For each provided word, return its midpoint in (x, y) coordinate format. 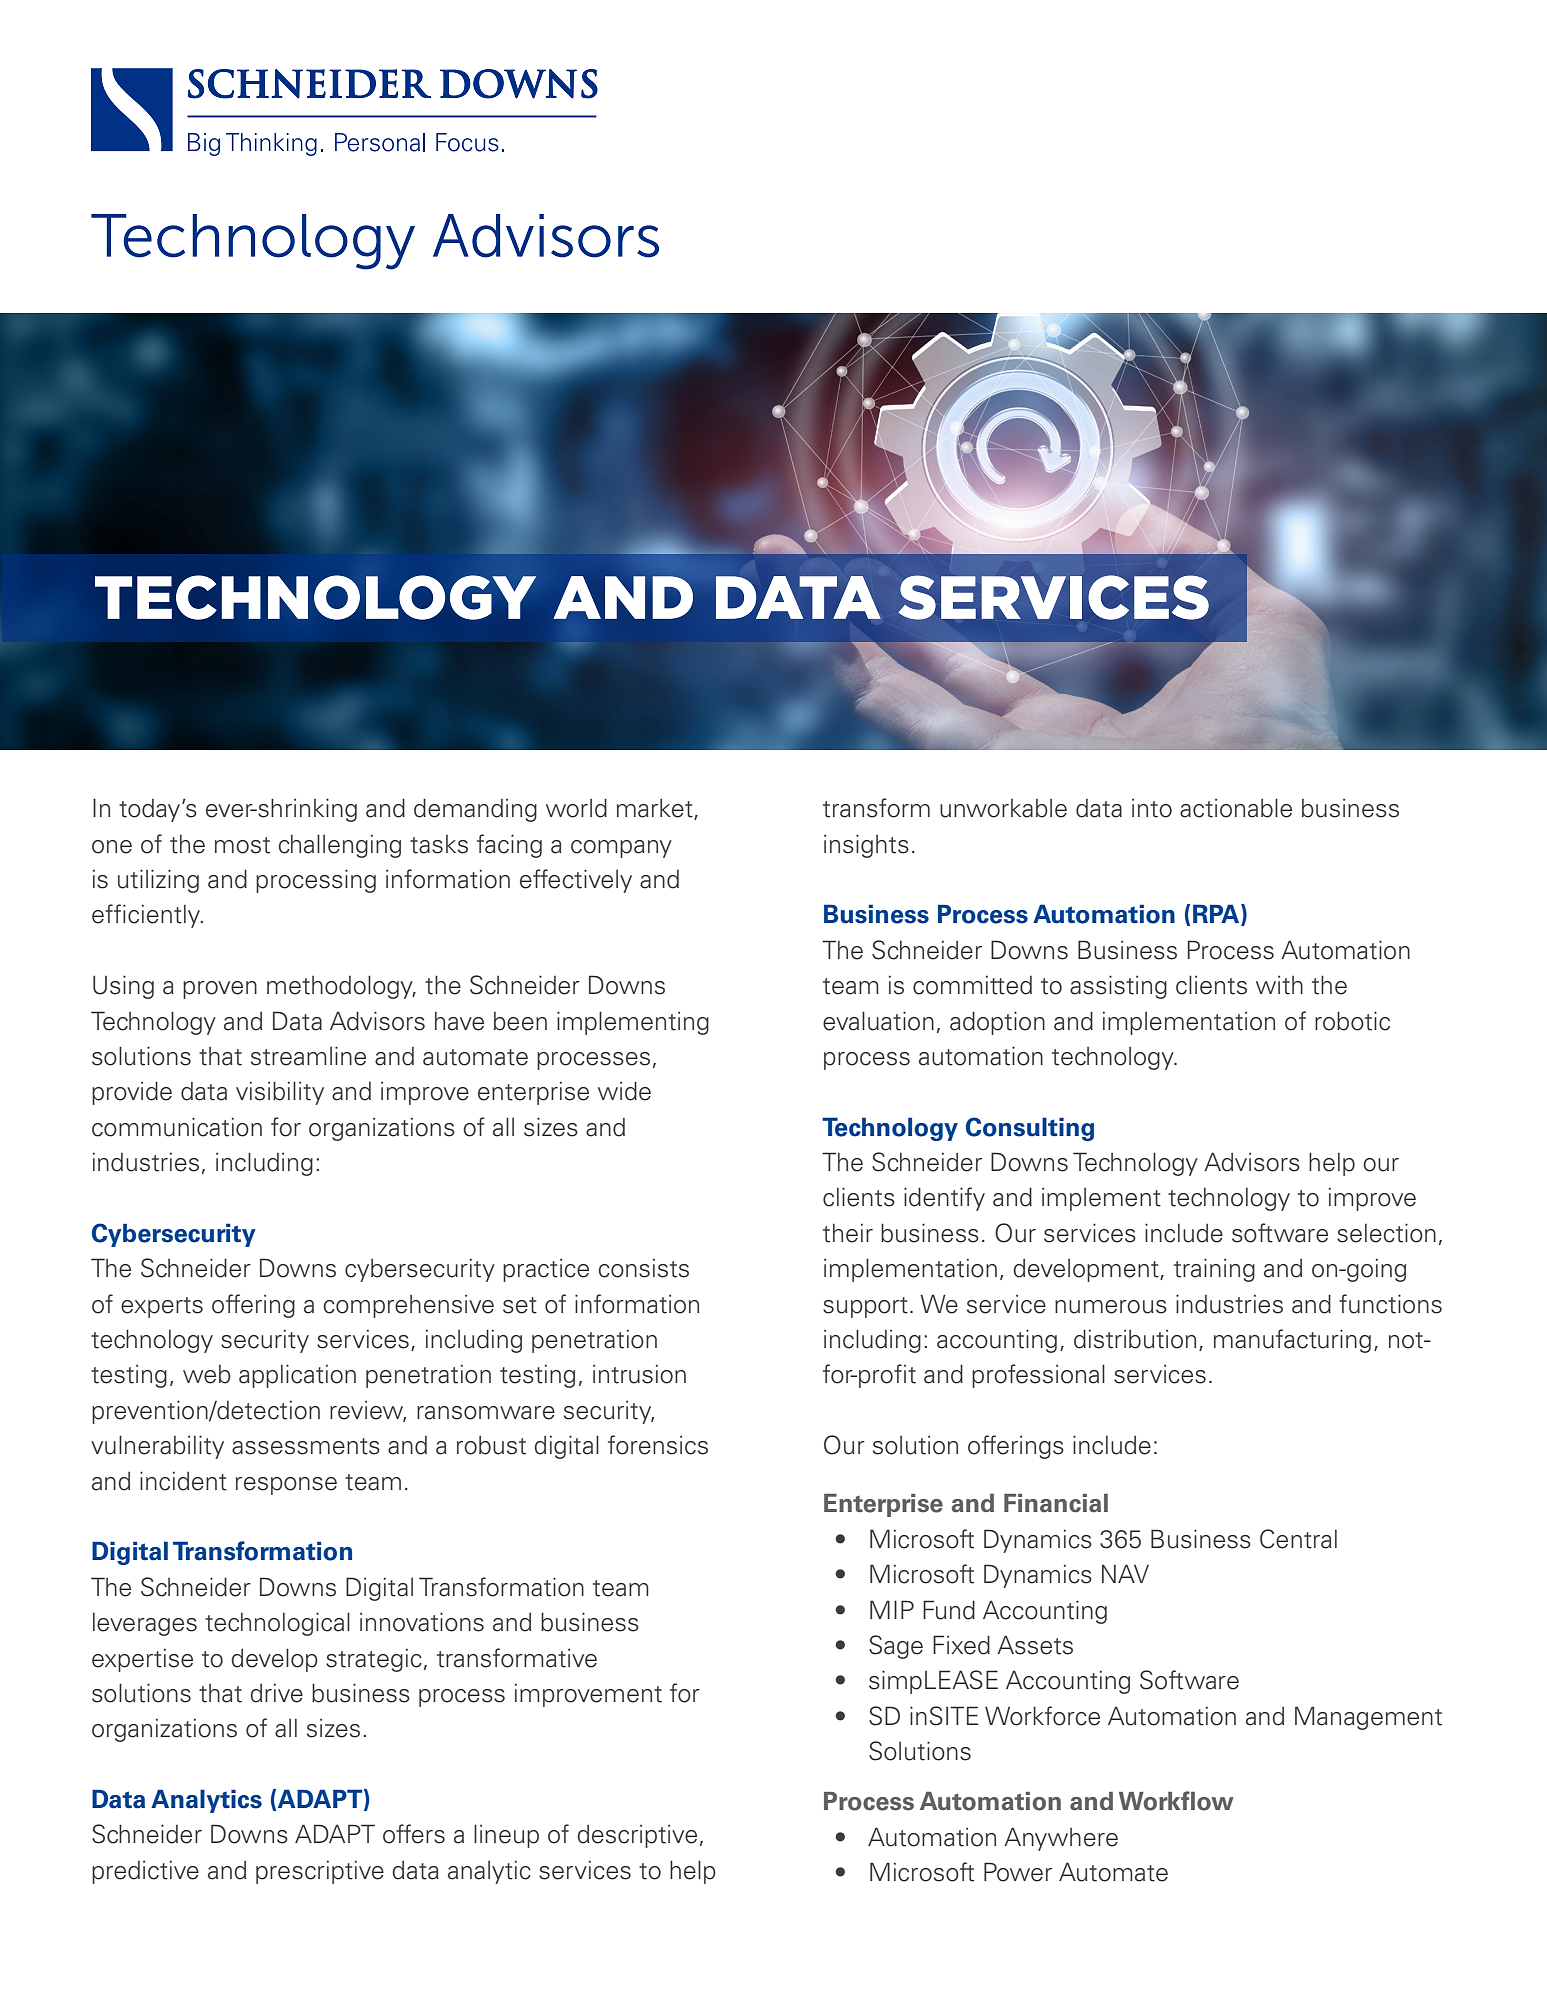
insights (866, 846)
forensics (658, 1445)
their (848, 1233)
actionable (1236, 808)
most (242, 845)
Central (1298, 1539)
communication (177, 1127)
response (286, 1486)
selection (1386, 1233)
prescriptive (320, 1872)
